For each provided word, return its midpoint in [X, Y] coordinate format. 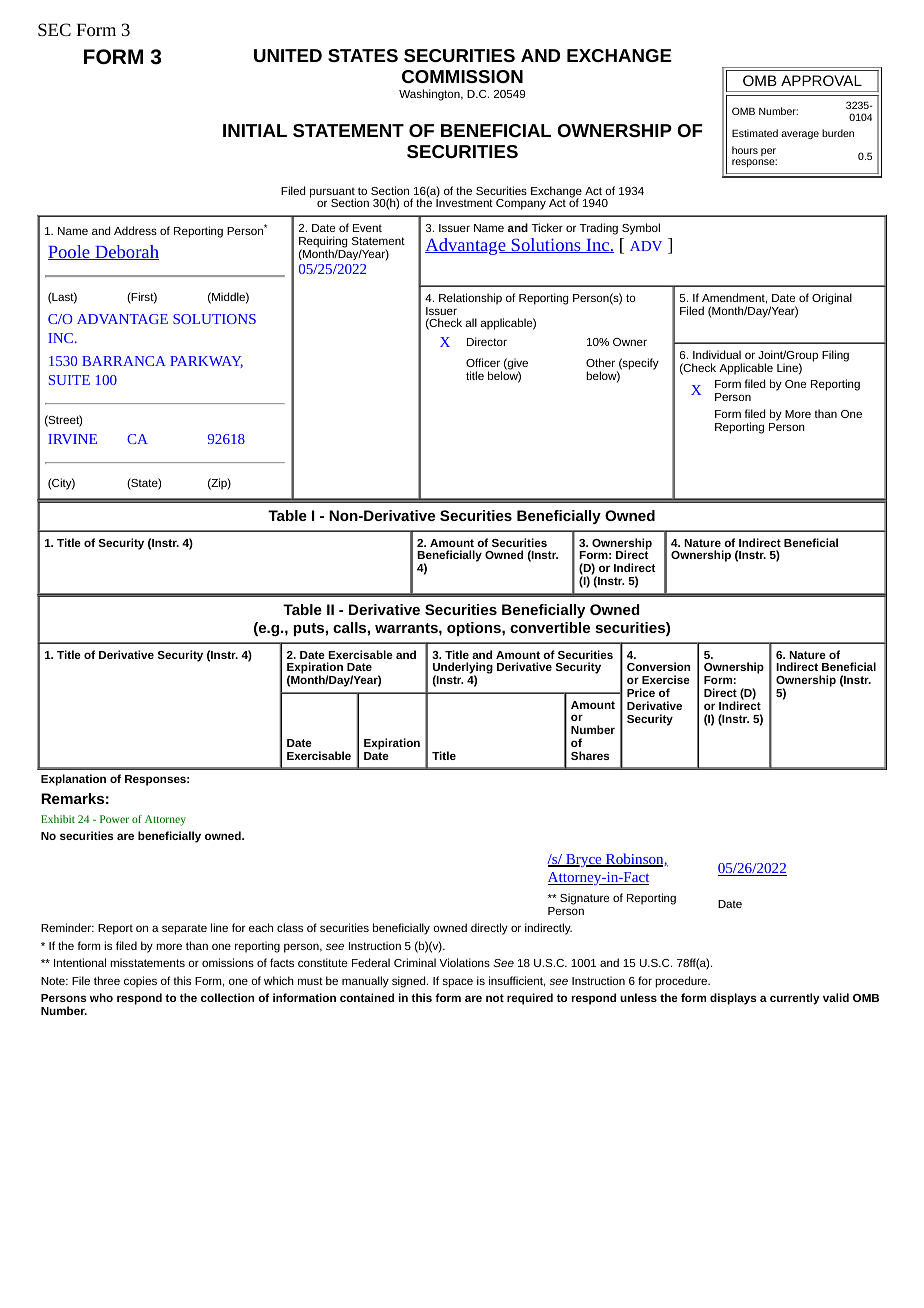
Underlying [463, 669]
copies [140, 982]
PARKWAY [206, 362]
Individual [717, 354]
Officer [483, 362]
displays [733, 999]
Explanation [73, 780]
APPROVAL [821, 80]
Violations [464, 962]
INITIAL [255, 130]
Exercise [666, 679]
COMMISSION [462, 76]
